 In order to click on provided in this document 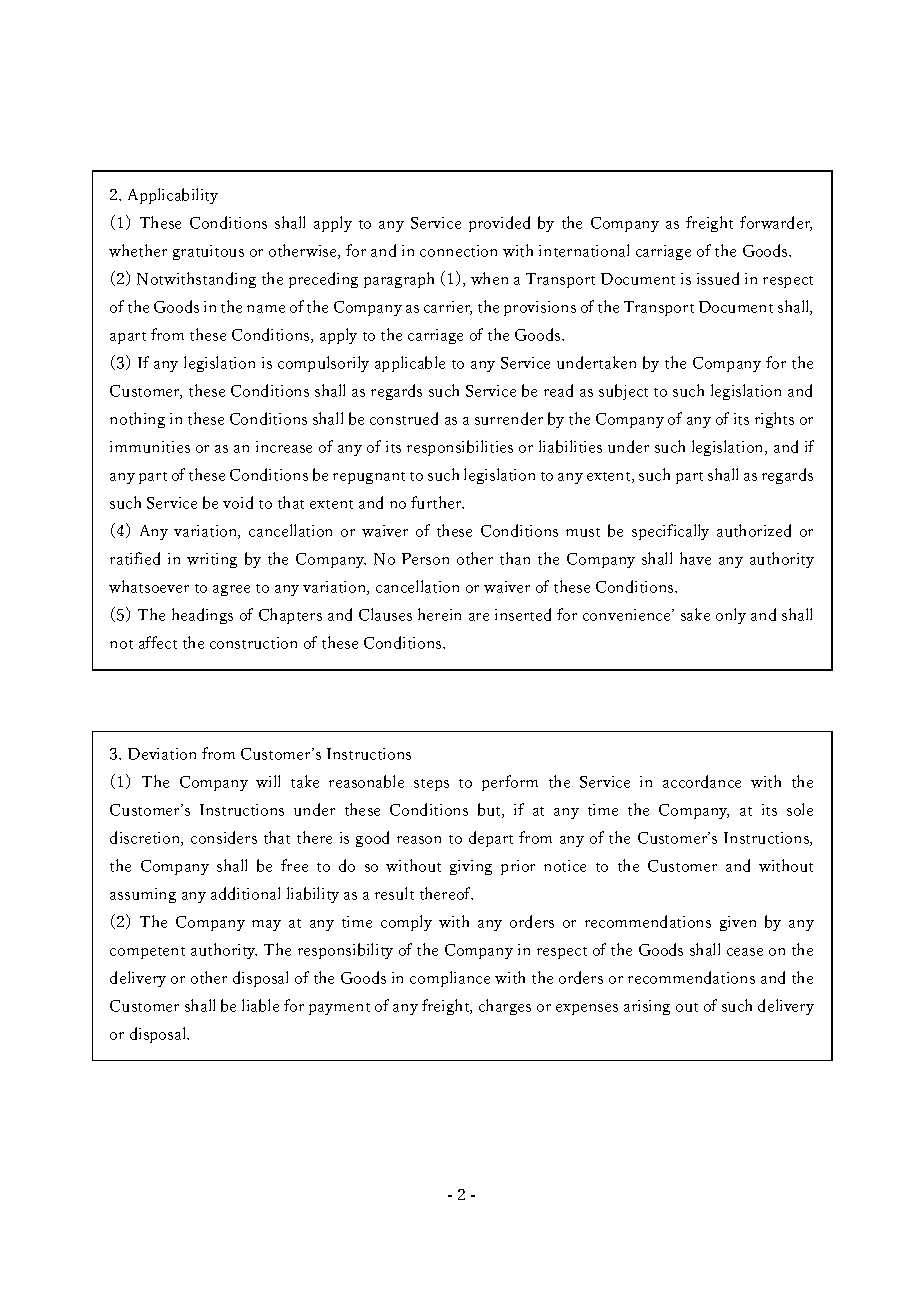, I will do `click(499, 224)`.
